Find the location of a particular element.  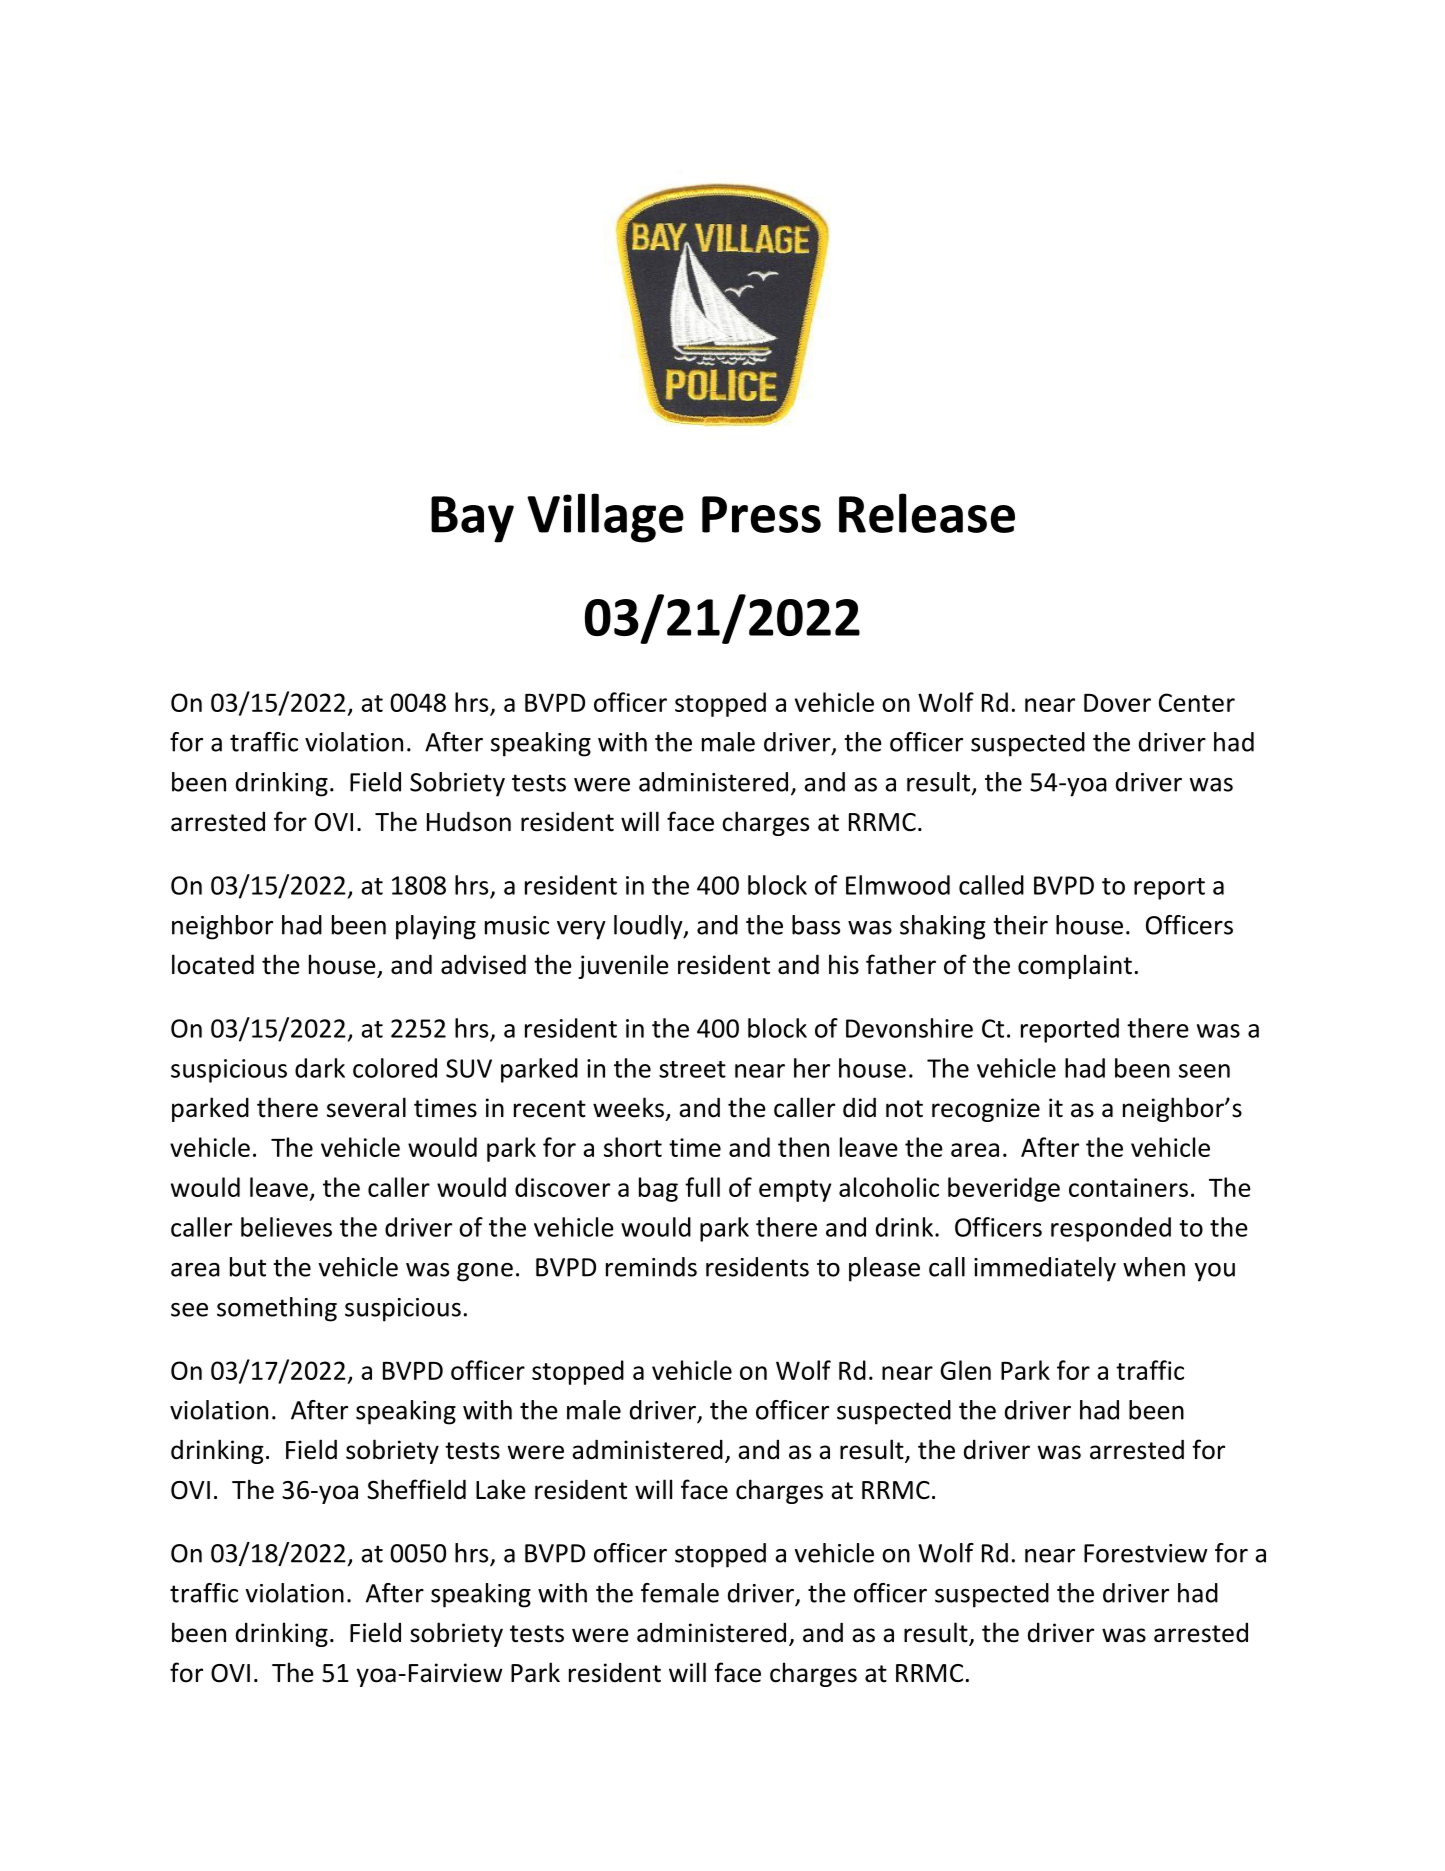

several is located at coordinates (366, 1107).
